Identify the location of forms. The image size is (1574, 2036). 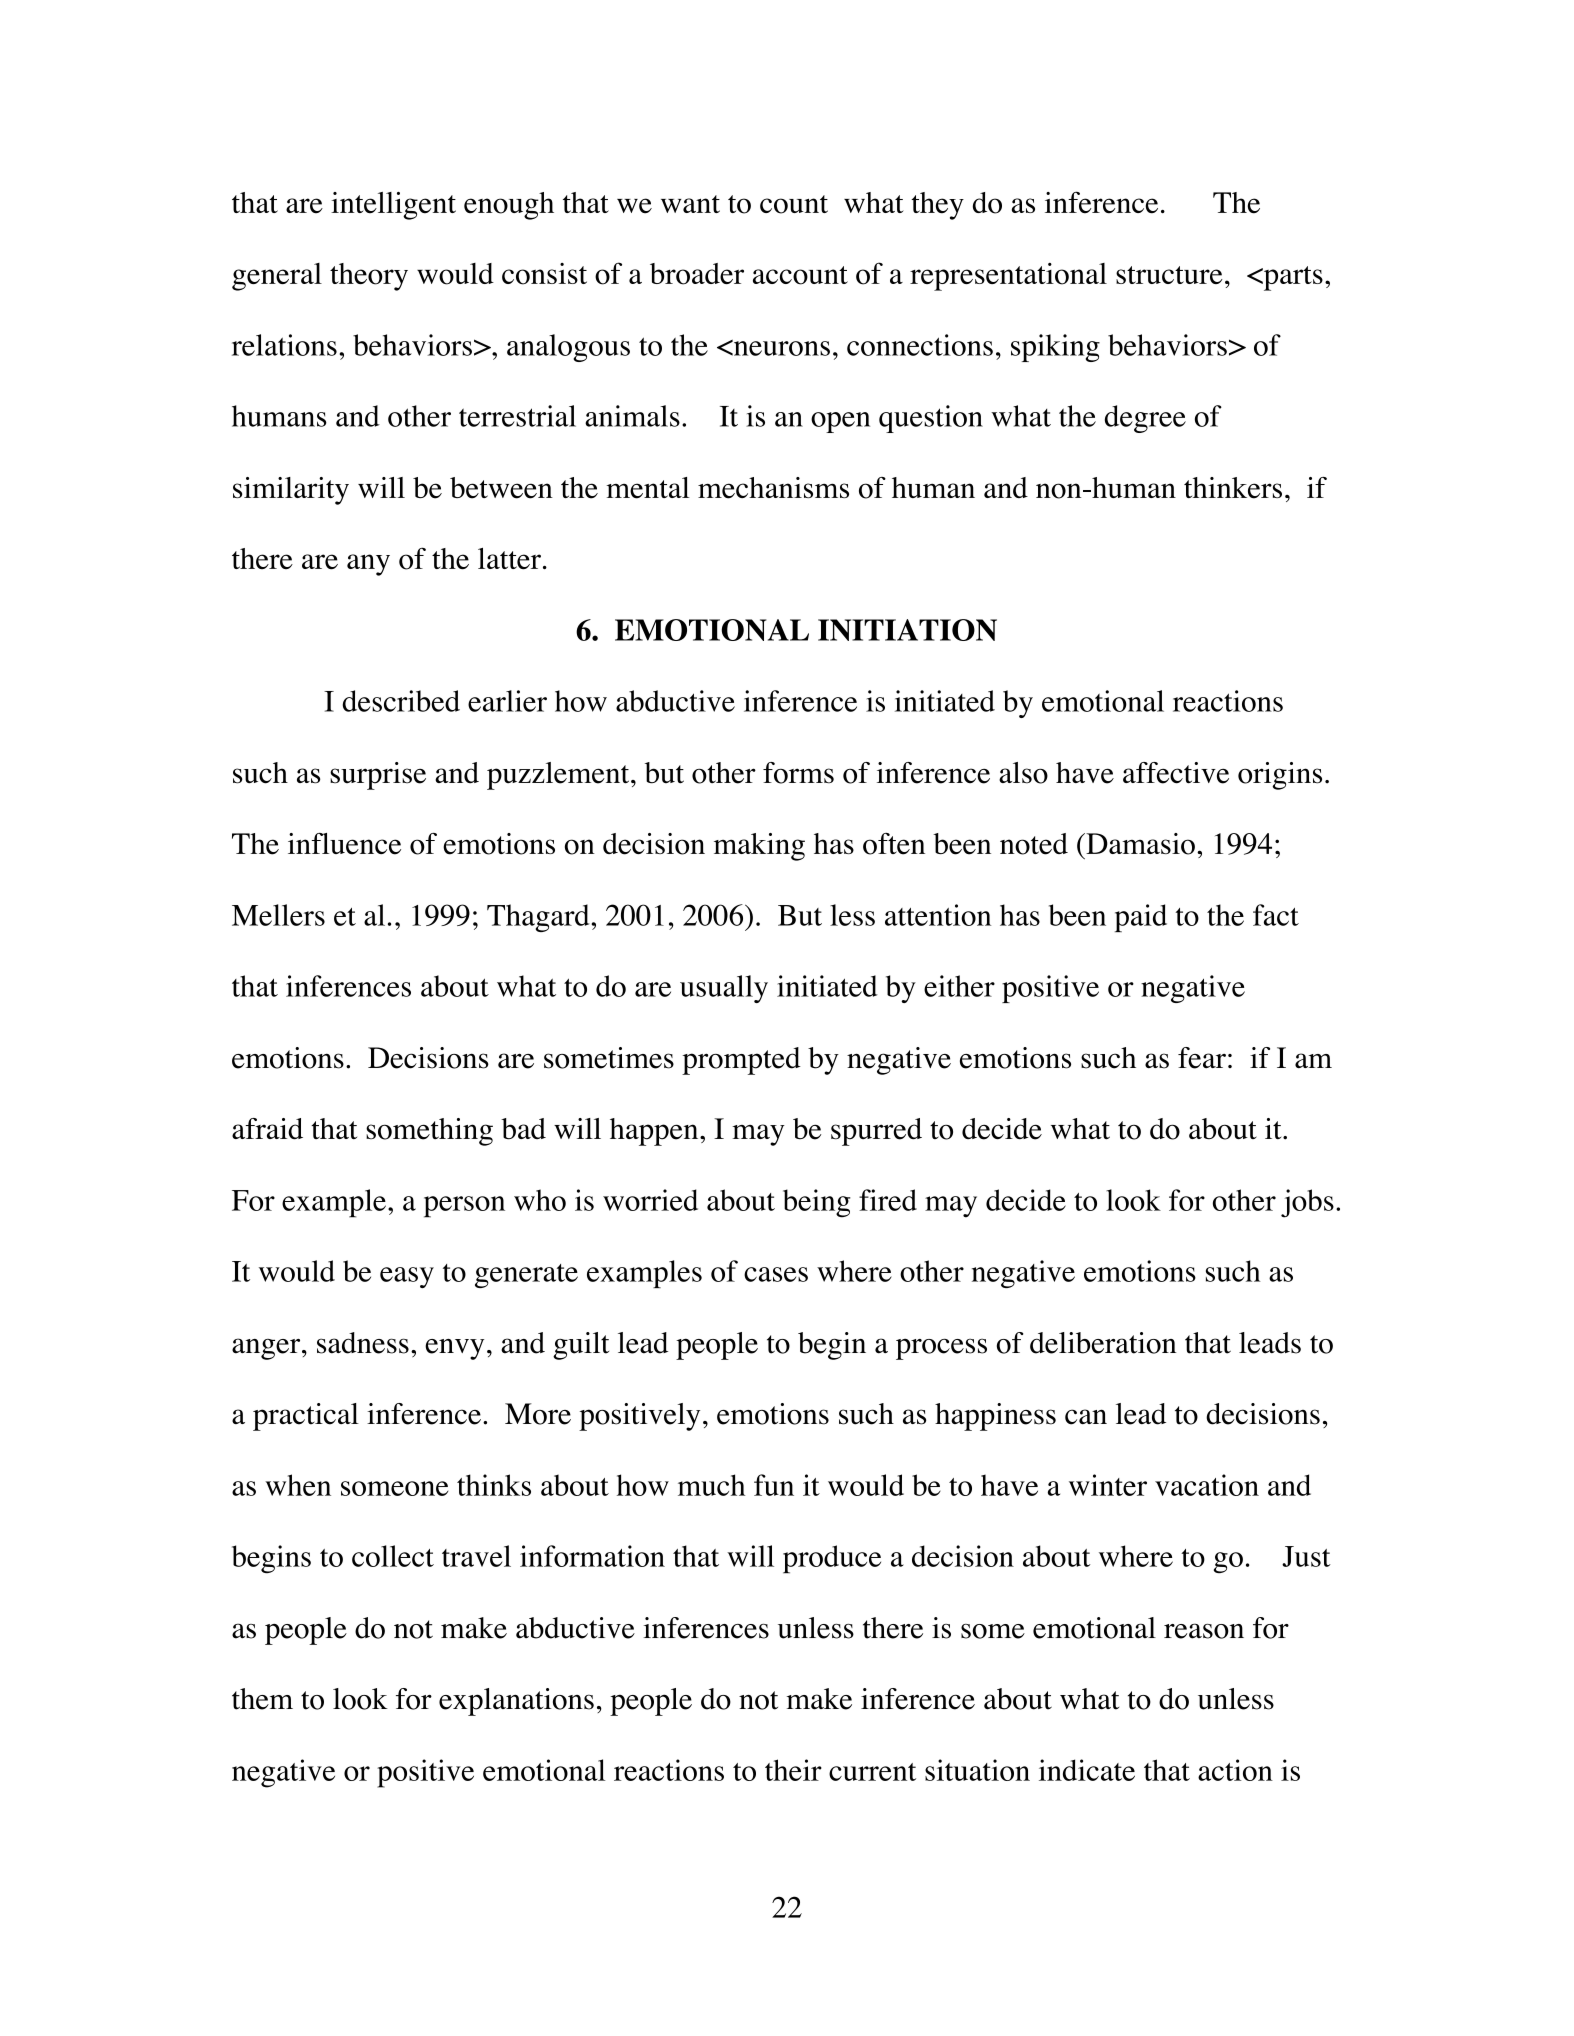
(798, 773).
